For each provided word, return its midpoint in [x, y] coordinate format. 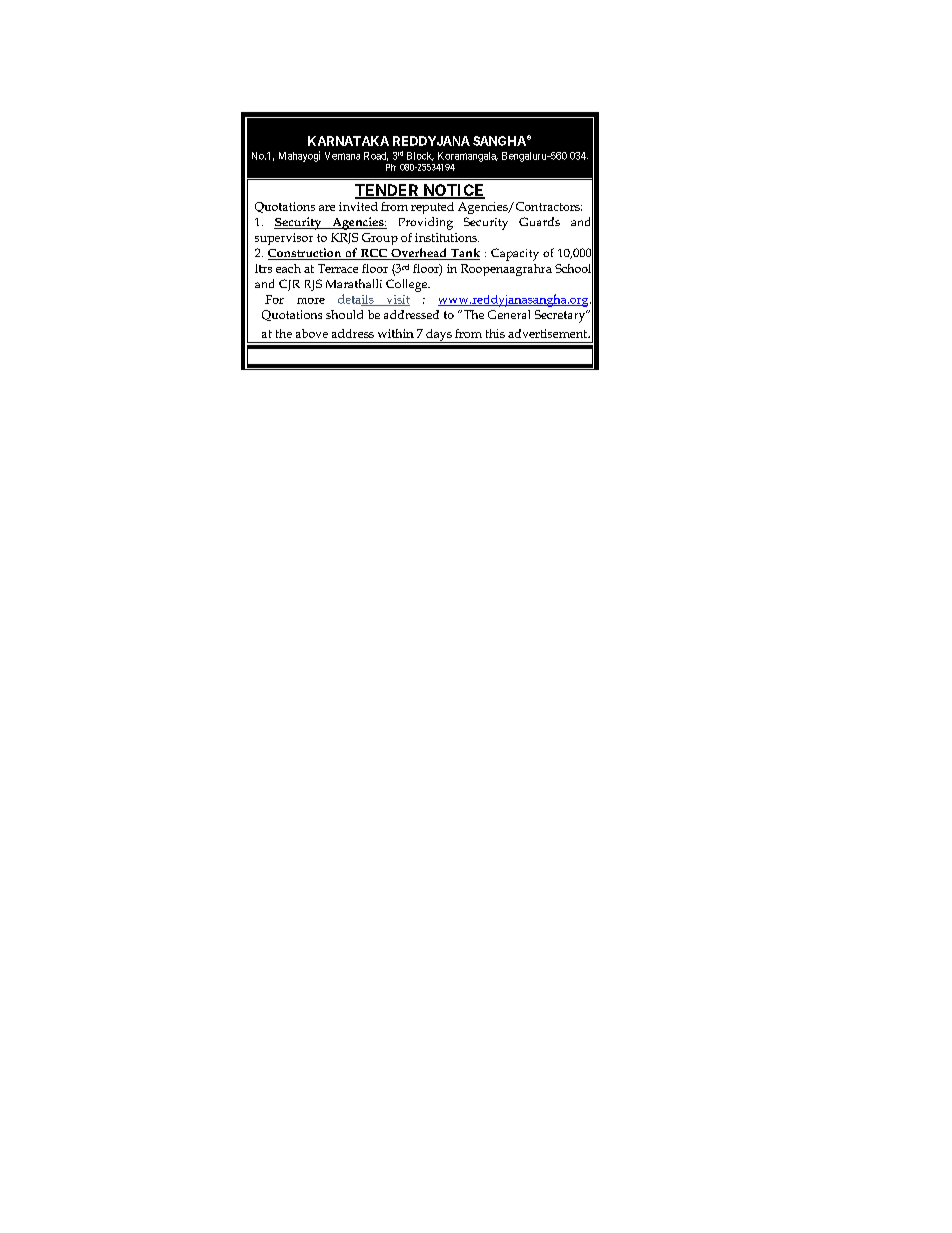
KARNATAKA [348, 141]
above [312, 333]
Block [420, 156]
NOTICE [453, 191]
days [439, 336]
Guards [539, 221]
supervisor [284, 239]
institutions [447, 237]
